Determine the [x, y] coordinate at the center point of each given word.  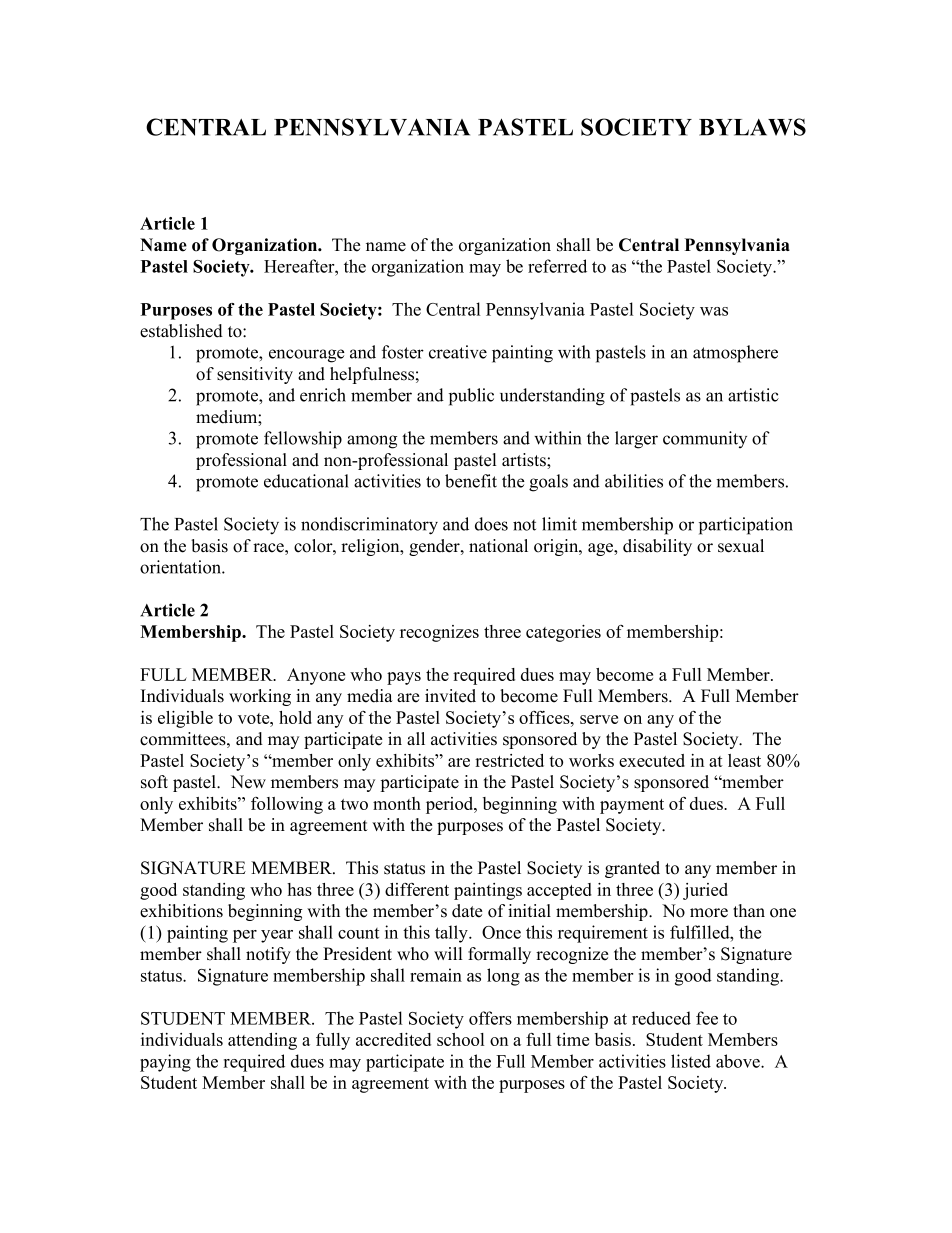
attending [262, 1041]
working [260, 697]
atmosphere [735, 354]
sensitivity [255, 375]
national [498, 546]
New [248, 782]
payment [632, 806]
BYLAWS [752, 127]
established [181, 331]
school [460, 1039]
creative [458, 352]
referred [557, 266]
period [451, 805]
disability [657, 547]
